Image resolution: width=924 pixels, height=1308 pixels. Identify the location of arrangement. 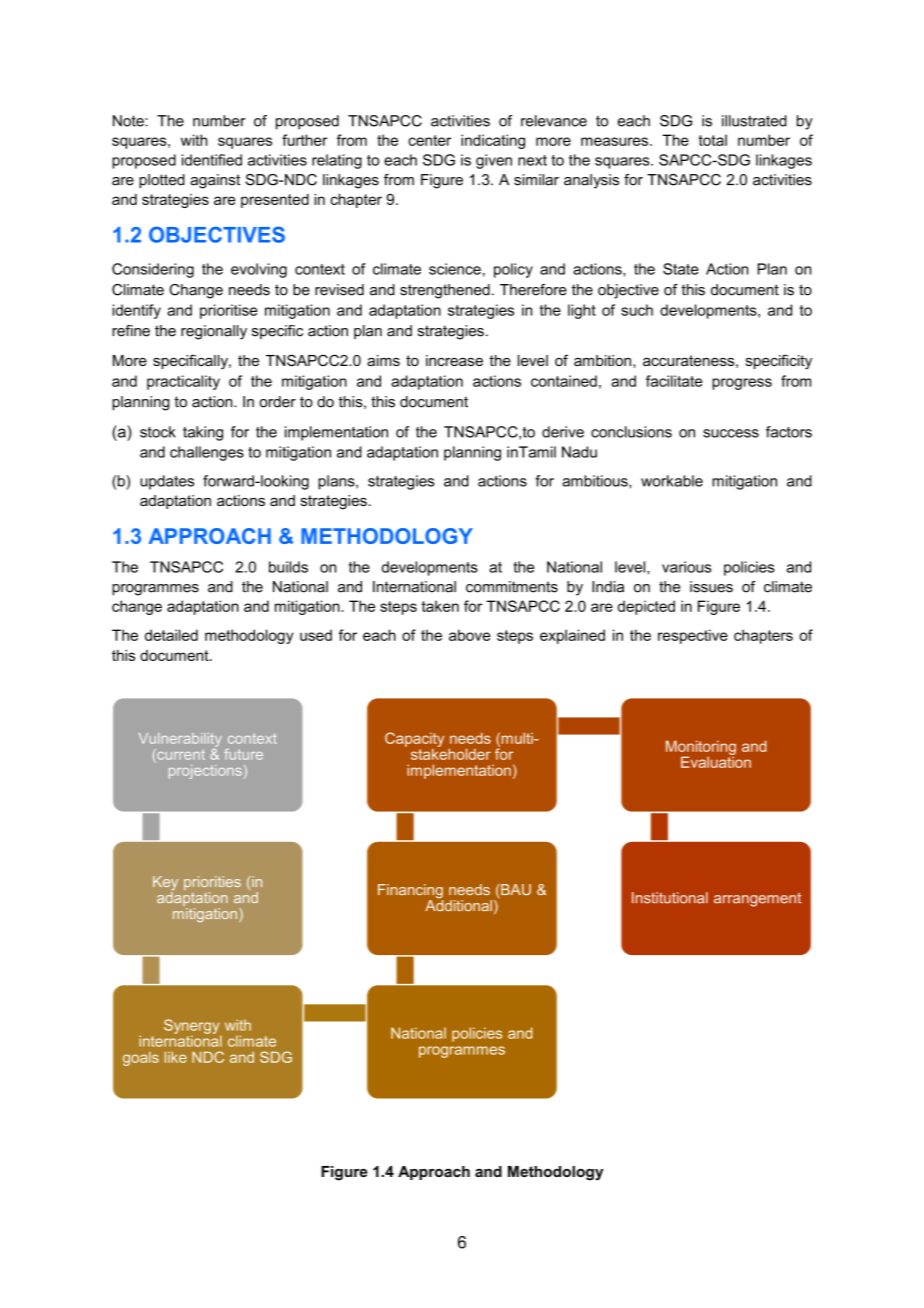
(757, 900).
